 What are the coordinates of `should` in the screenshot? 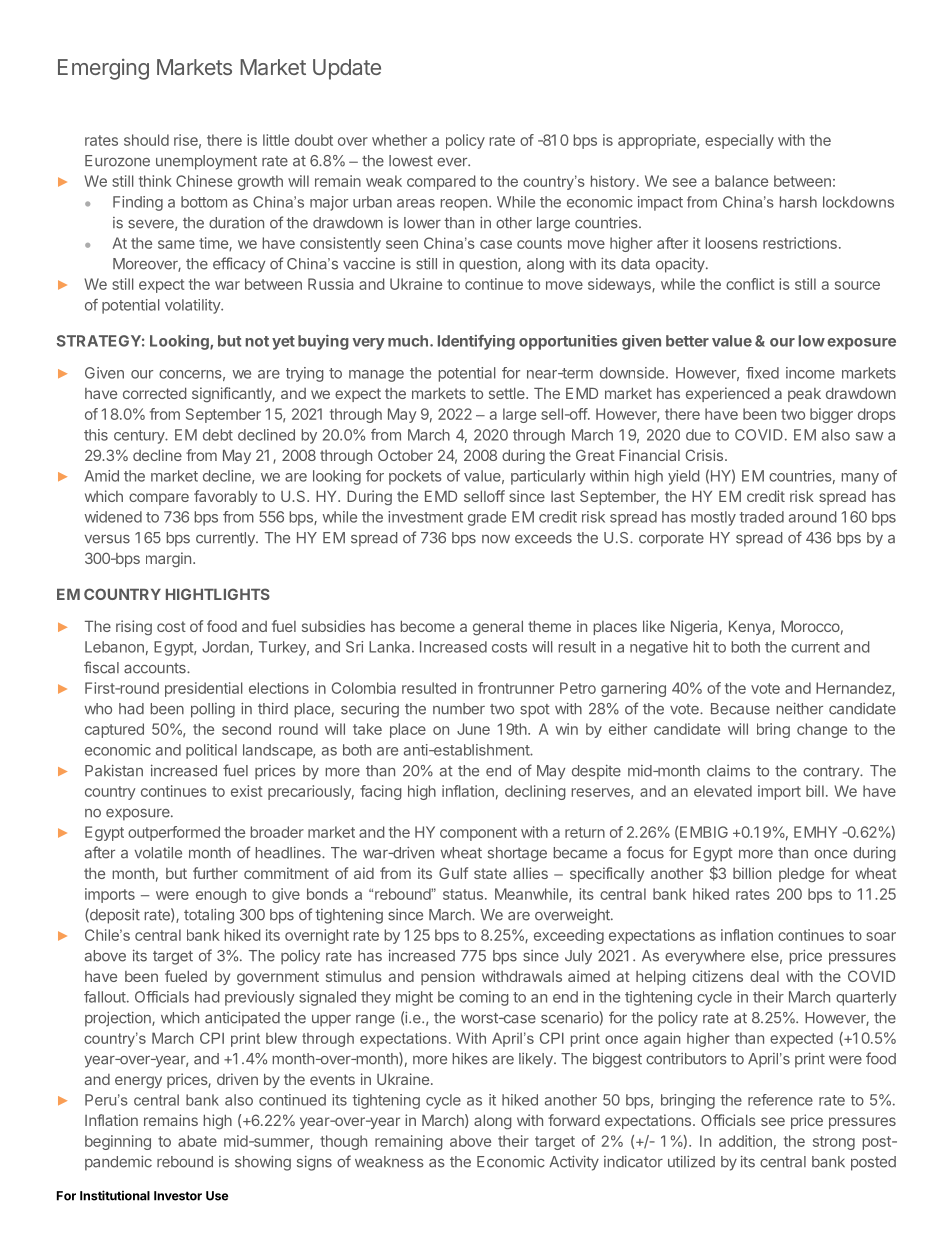 It's located at (146, 140).
